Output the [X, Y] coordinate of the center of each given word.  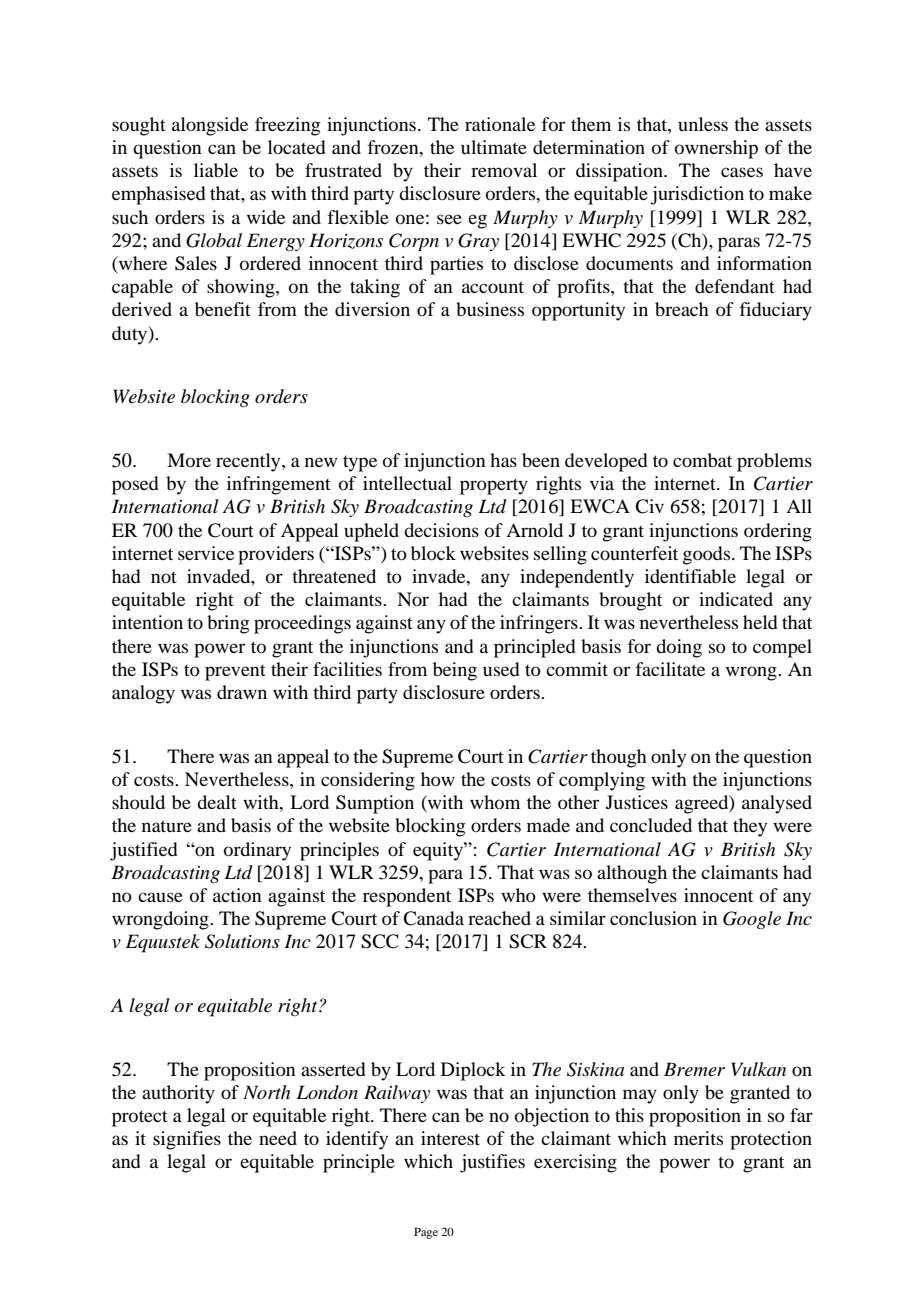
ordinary [257, 851]
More [189, 460]
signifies [187, 1140]
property [494, 486]
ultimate [494, 147]
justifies [492, 1163]
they [750, 827]
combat [702, 460]
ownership [716, 149]
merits [698, 1138]
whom [495, 802]
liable [216, 170]
